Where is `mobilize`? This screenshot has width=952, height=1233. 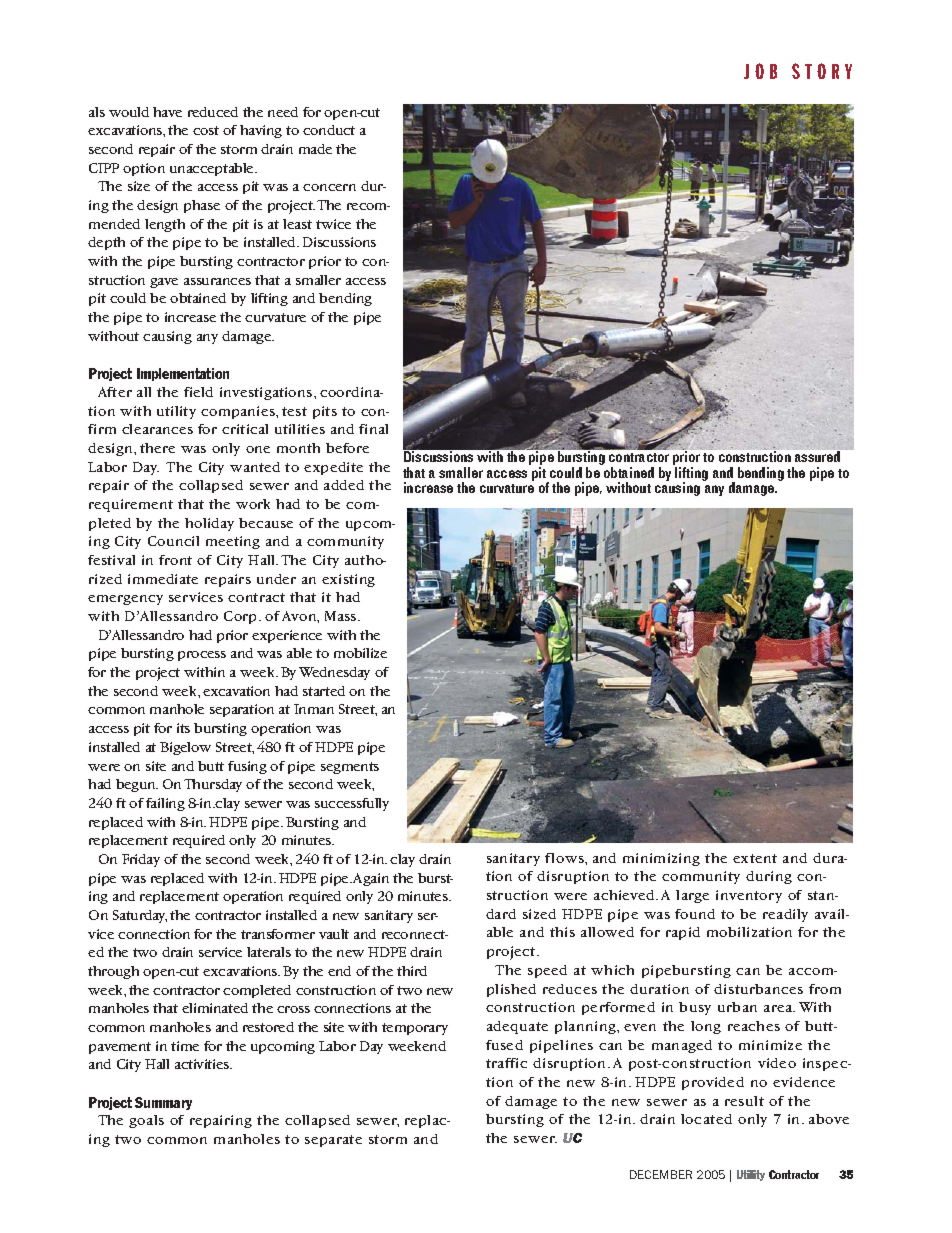 mobilize is located at coordinates (360, 653).
